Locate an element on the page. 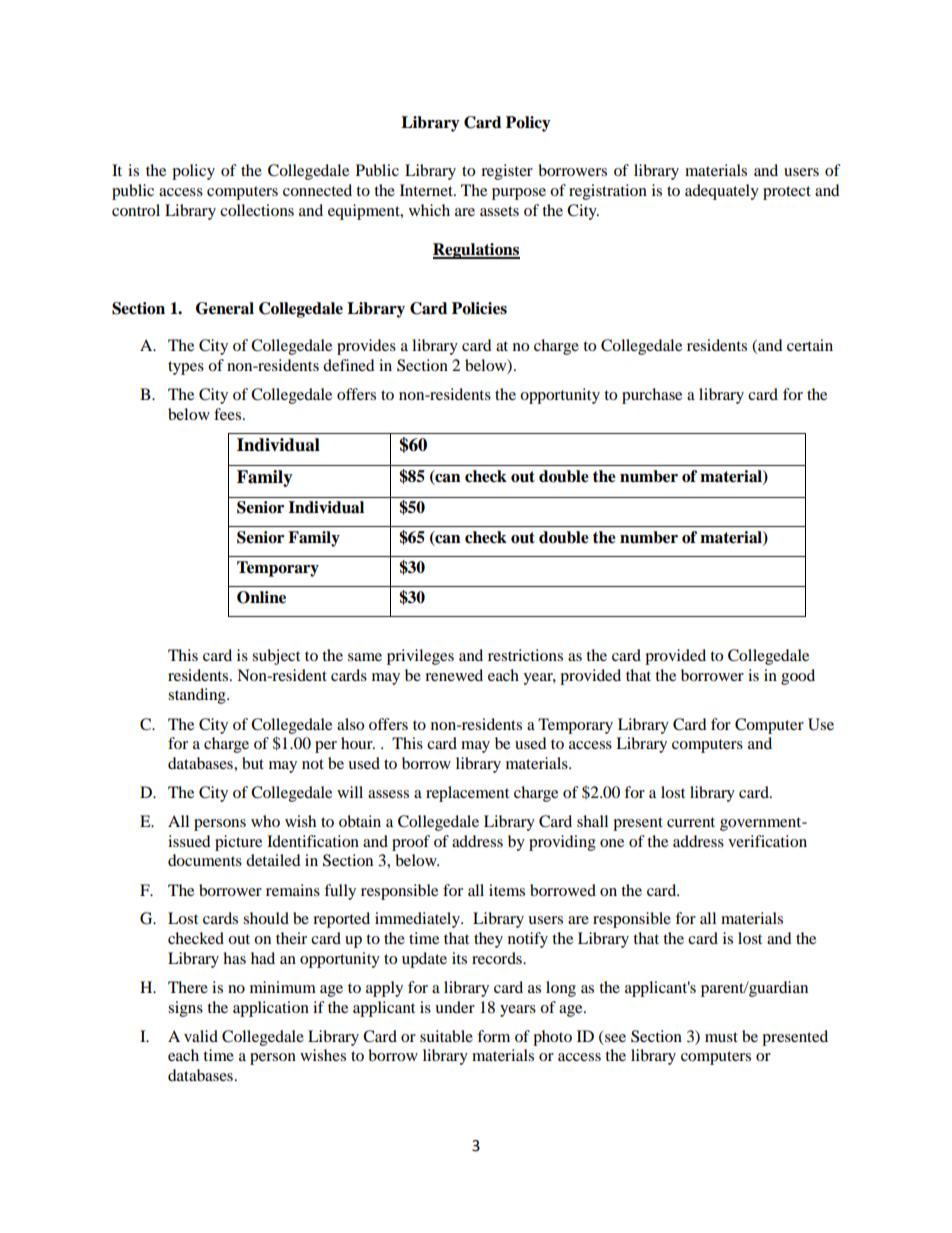 The width and height of the document is (952, 1233). assets is located at coordinates (499, 211).
